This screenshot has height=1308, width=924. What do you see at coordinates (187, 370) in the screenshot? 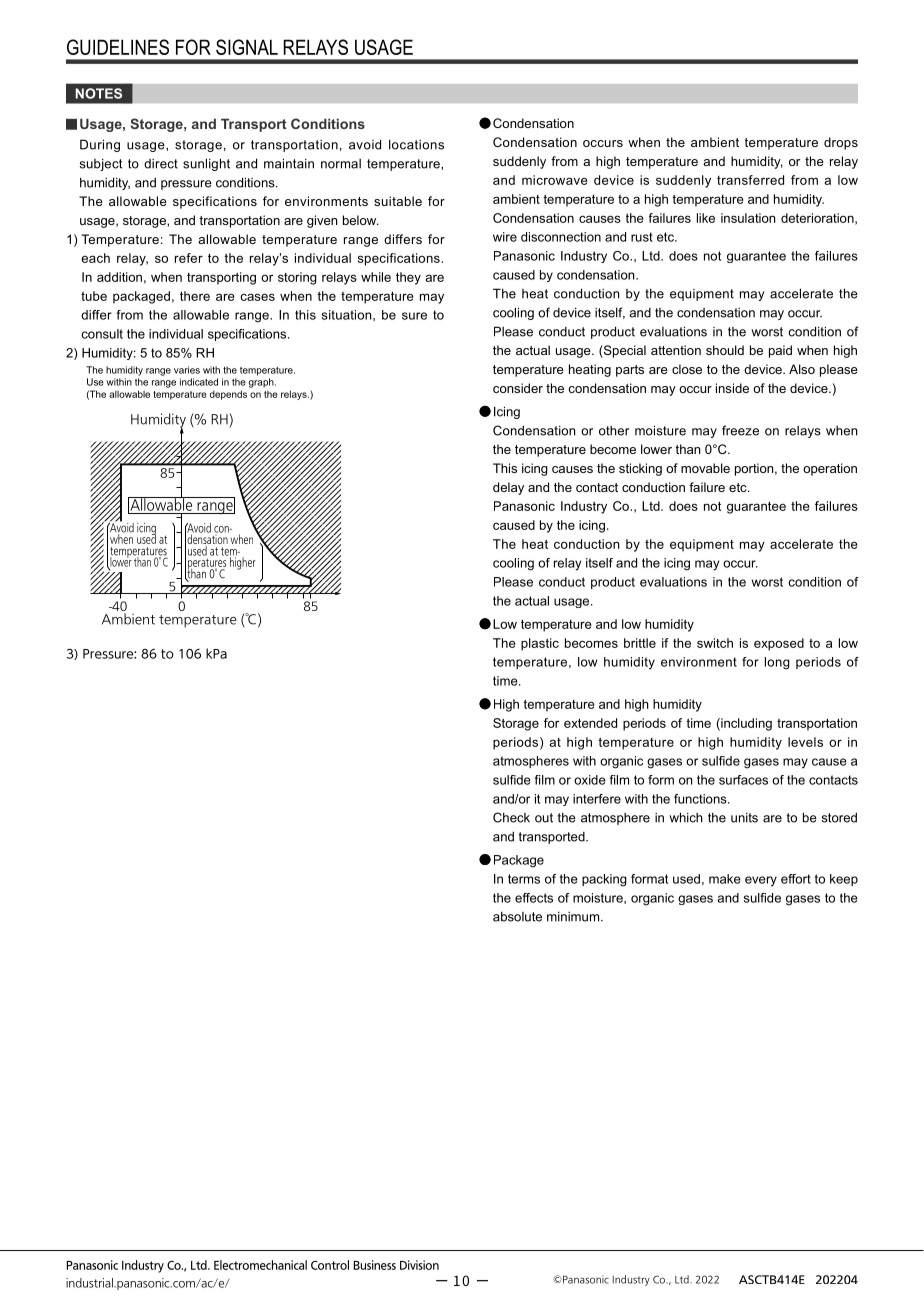
I see `varies` at bounding box center [187, 370].
